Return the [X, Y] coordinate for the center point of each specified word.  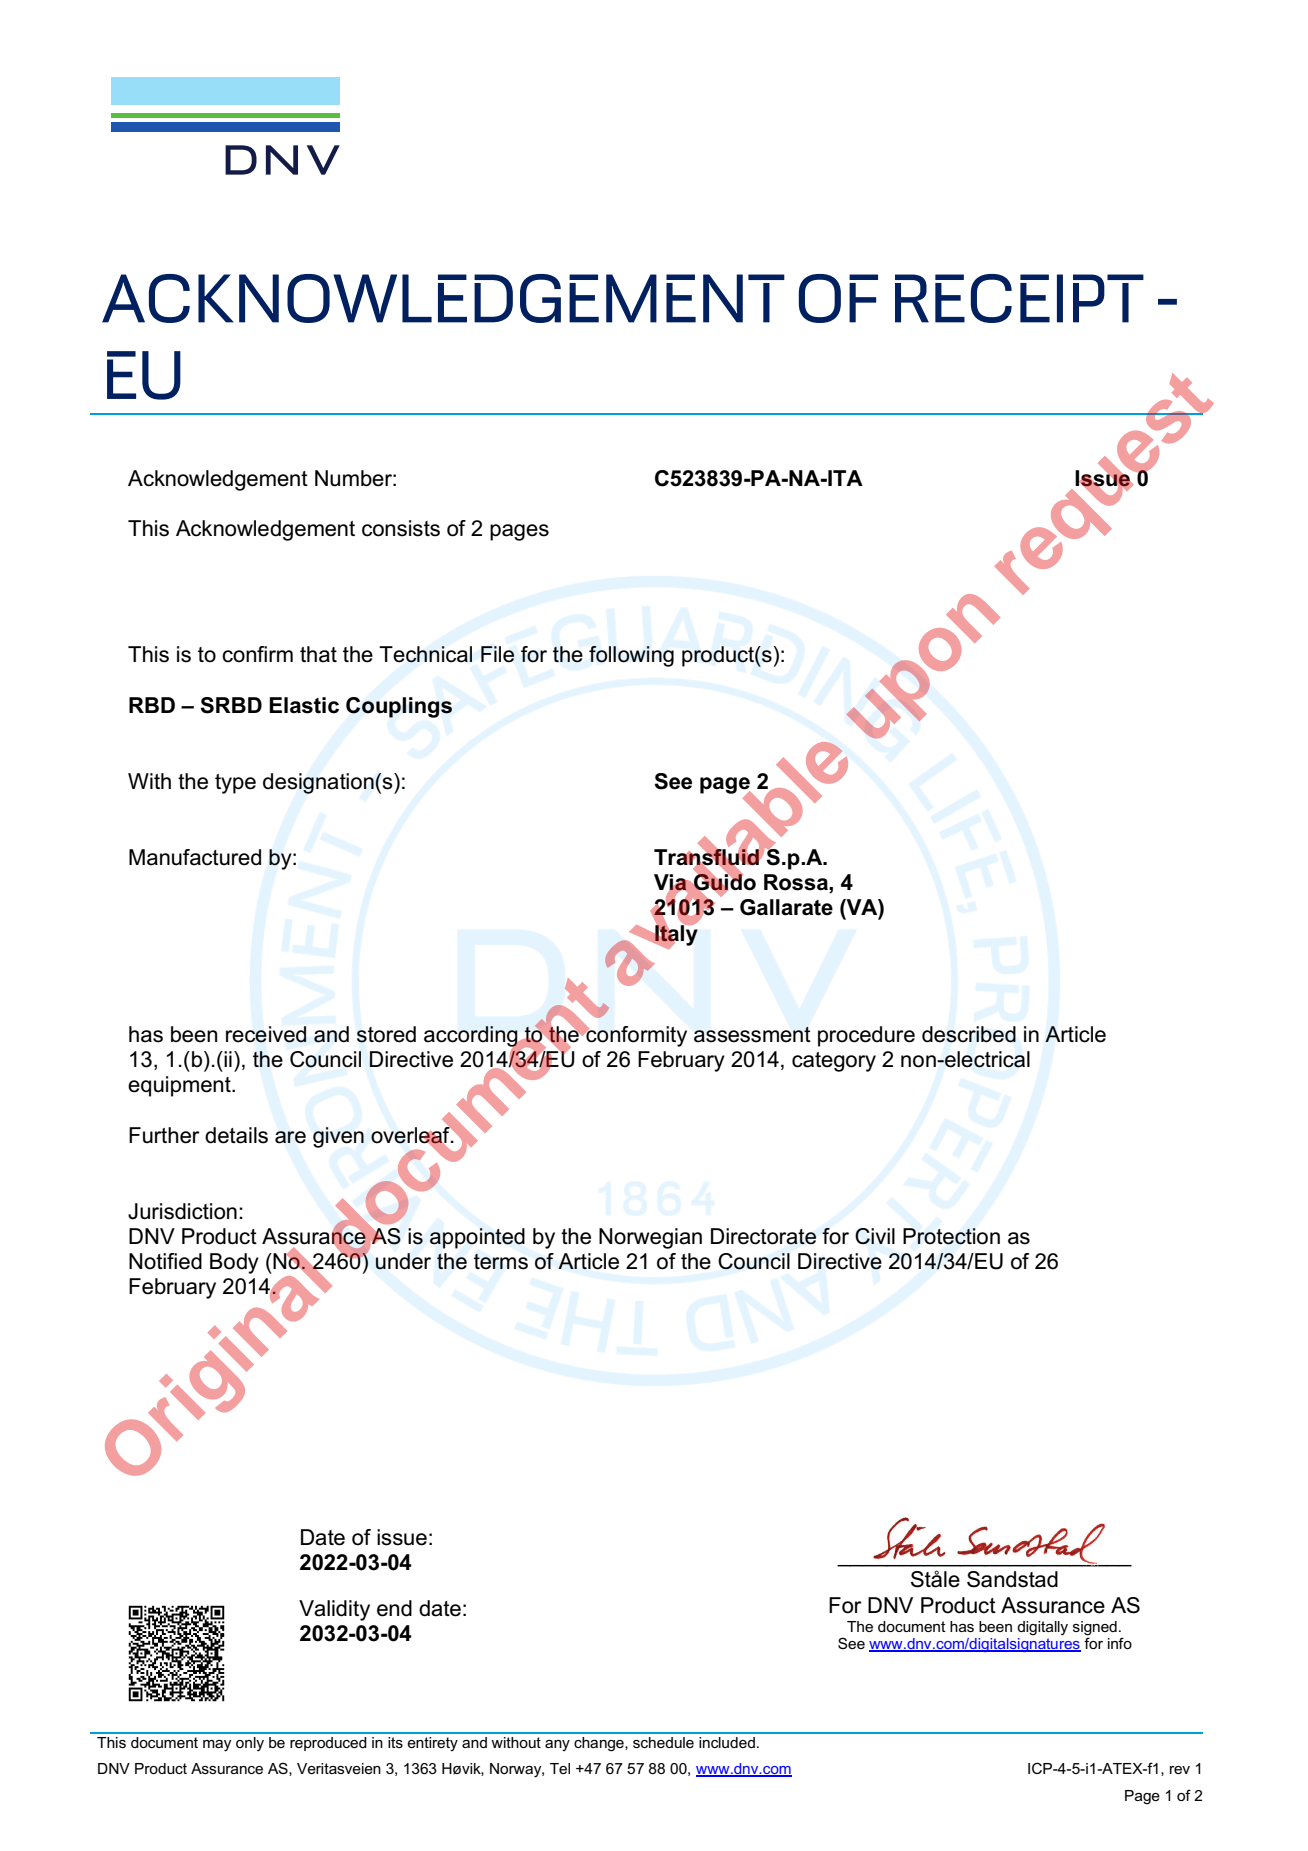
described [969, 1034]
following [631, 656]
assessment [752, 1035]
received [266, 1034]
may [217, 1746]
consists [401, 528]
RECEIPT [1019, 298]
